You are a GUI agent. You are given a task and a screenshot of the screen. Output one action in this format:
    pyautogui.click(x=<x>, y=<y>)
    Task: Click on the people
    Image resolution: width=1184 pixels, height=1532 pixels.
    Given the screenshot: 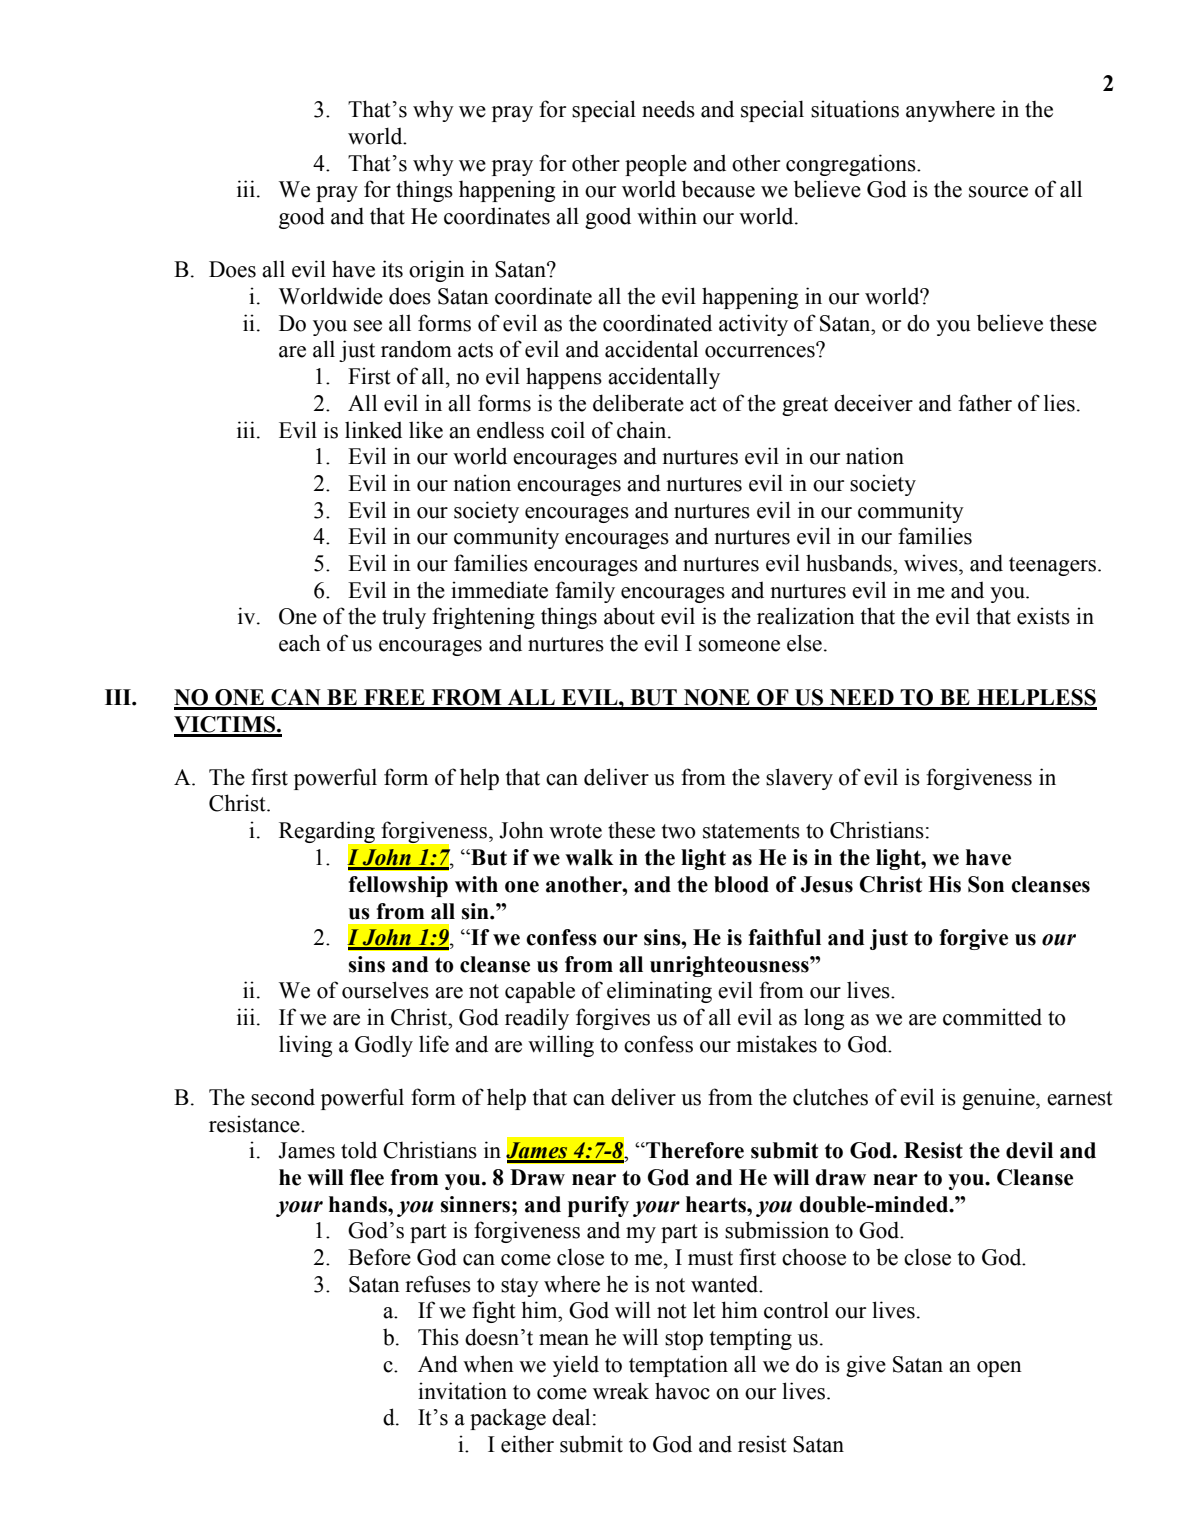 What is the action you would take?
    pyautogui.click(x=656, y=165)
